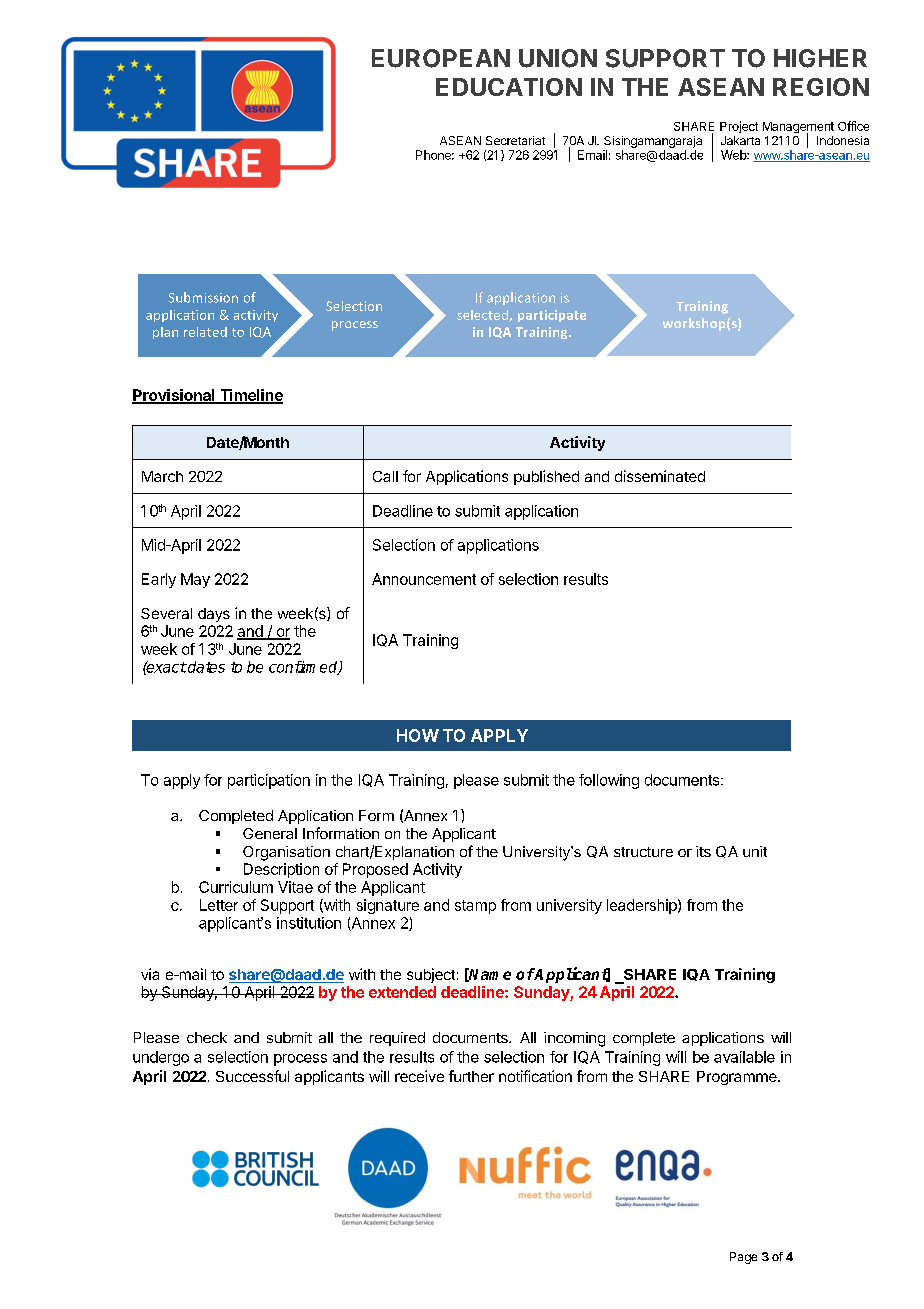  What do you see at coordinates (441, 58) in the page?
I see `EUROPEAN` at bounding box center [441, 58].
